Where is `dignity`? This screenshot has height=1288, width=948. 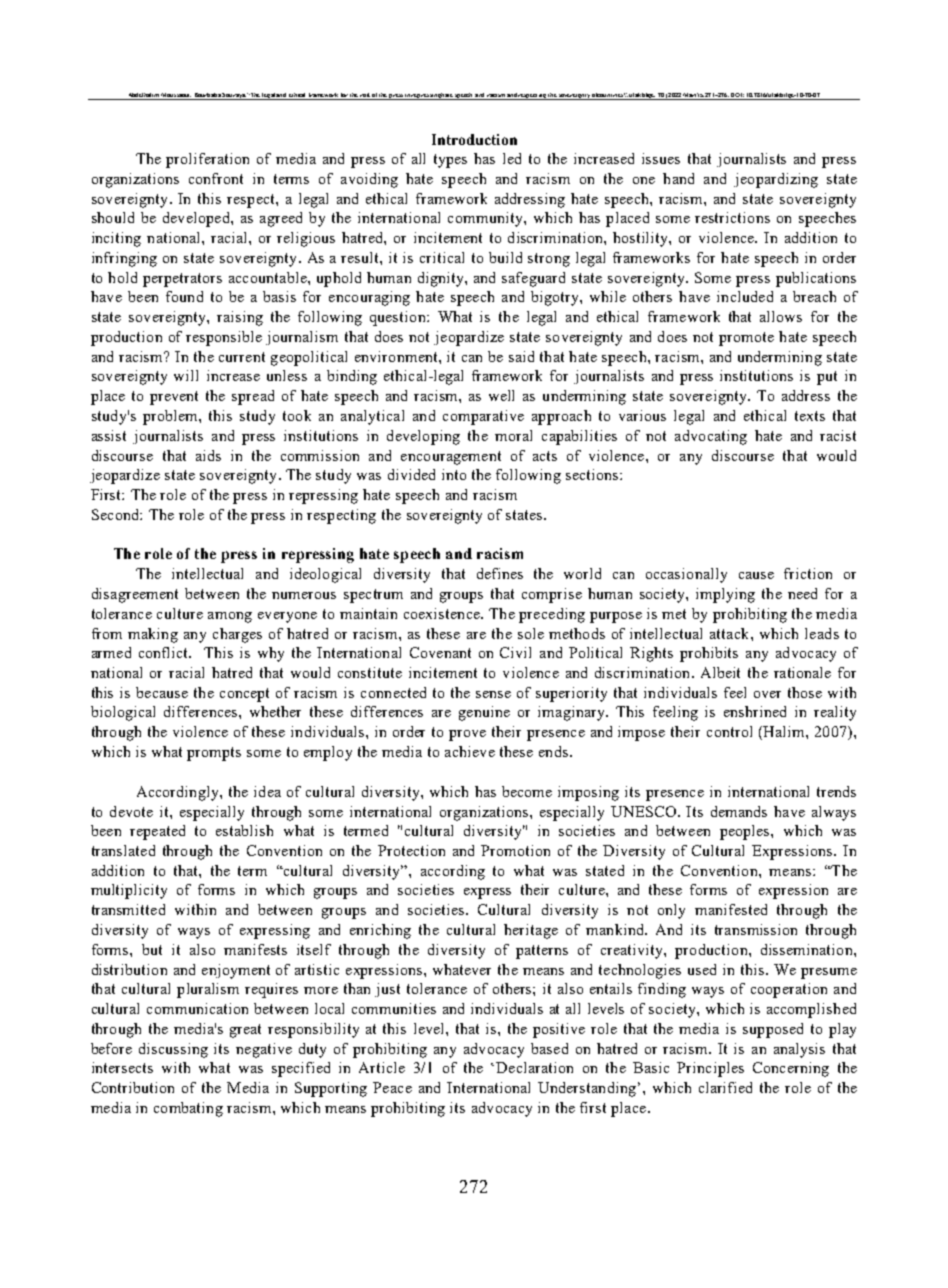
dignity is located at coordinates (442, 279).
